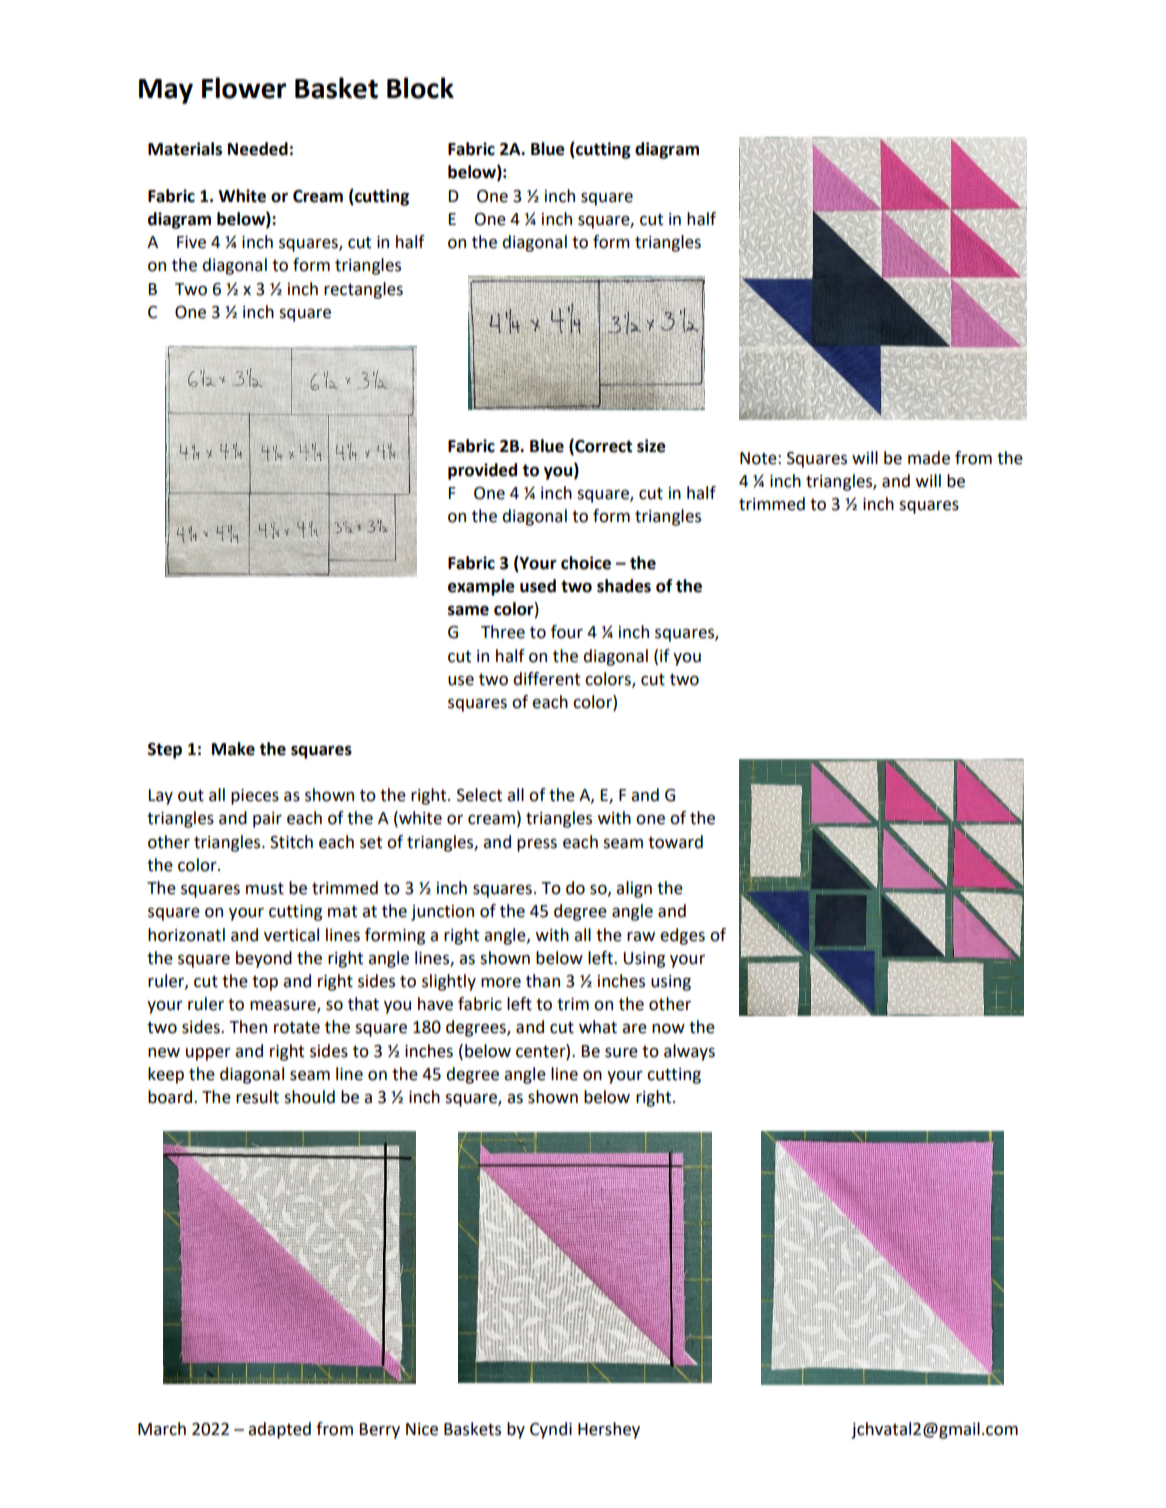 Image resolution: width=1166 pixels, height=1508 pixels. What do you see at coordinates (233, 749) in the document?
I see `Make` at bounding box center [233, 749].
